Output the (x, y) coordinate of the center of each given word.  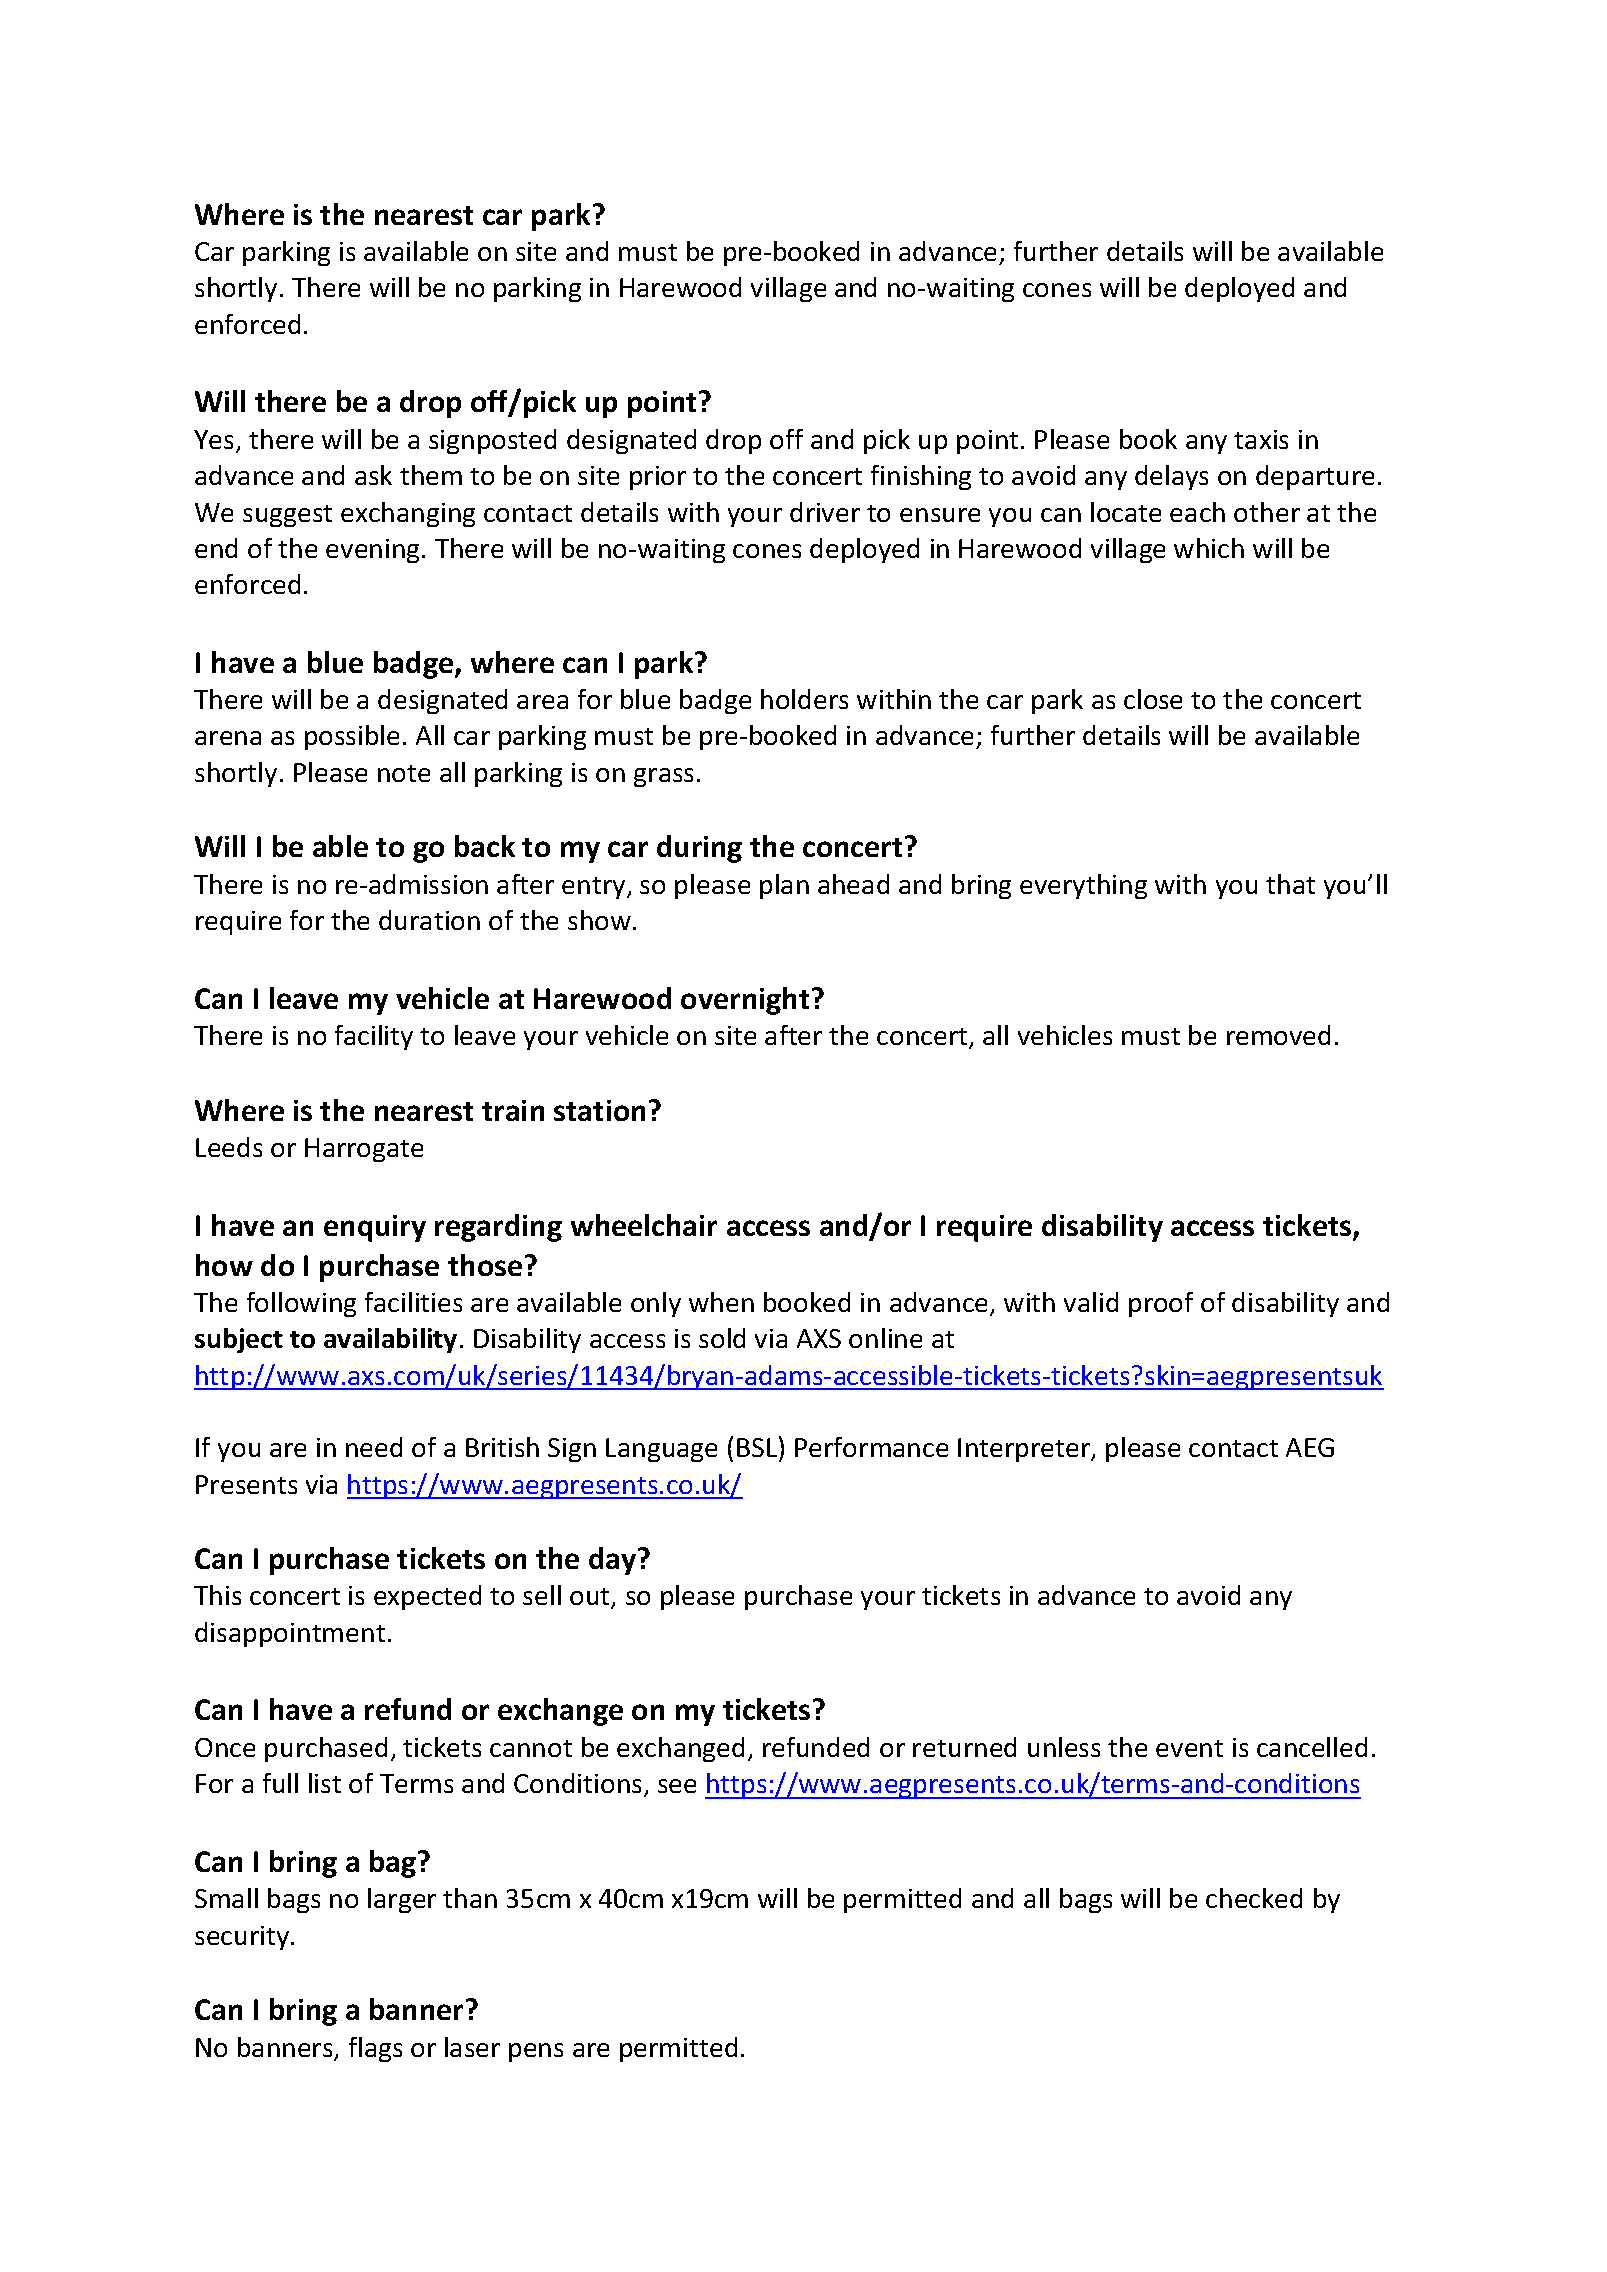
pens (536, 2052)
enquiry (375, 1228)
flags (375, 2049)
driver (825, 512)
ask (373, 475)
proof (1161, 1304)
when (721, 1302)
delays (1171, 477)
